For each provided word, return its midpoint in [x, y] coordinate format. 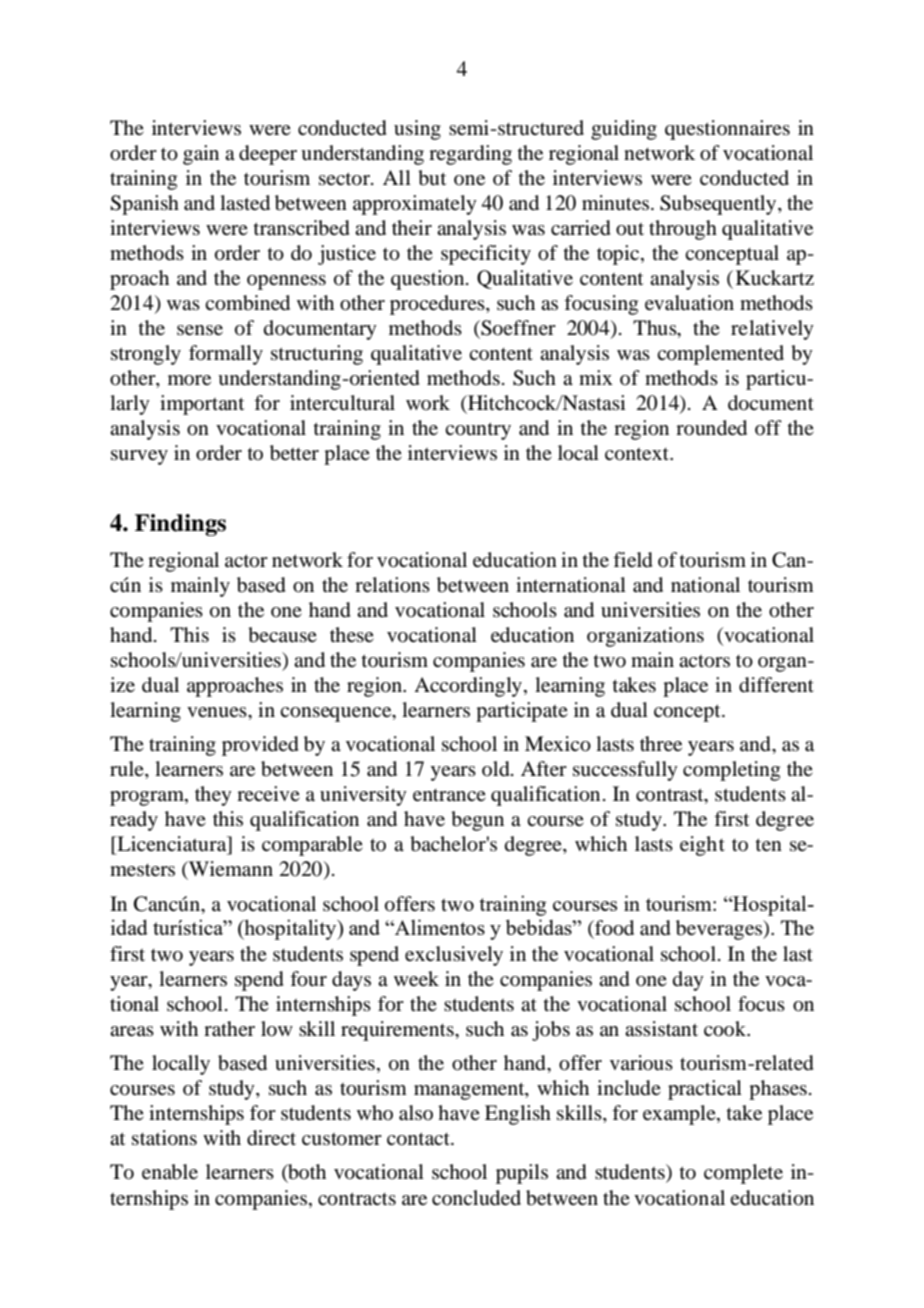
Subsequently [719, 205]
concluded [476, 1198]
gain [201, 155]
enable [170, 1172]
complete [743, 1174]
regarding [470, 155]
